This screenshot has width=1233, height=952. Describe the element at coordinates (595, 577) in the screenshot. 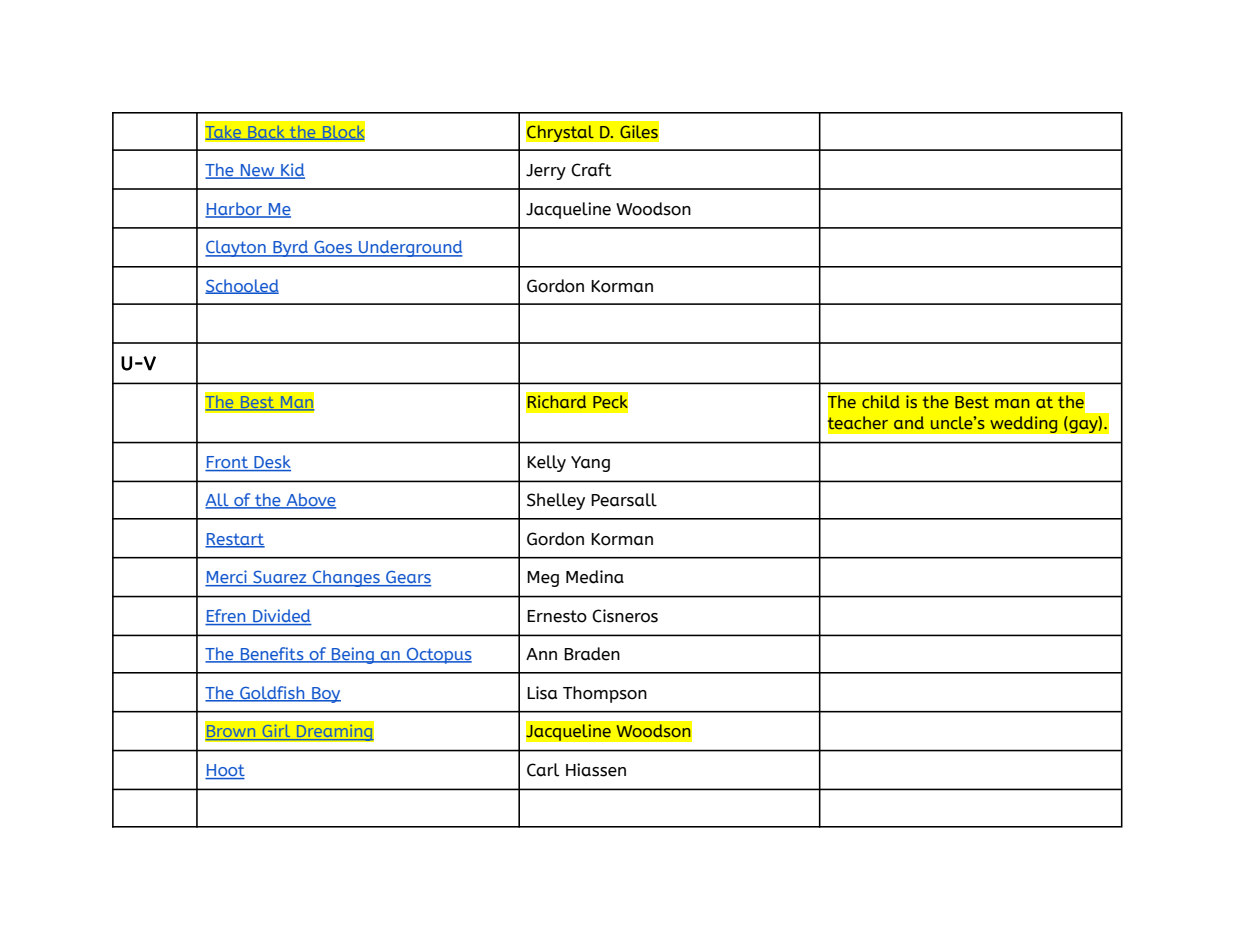

I see `Medina` at that location.
